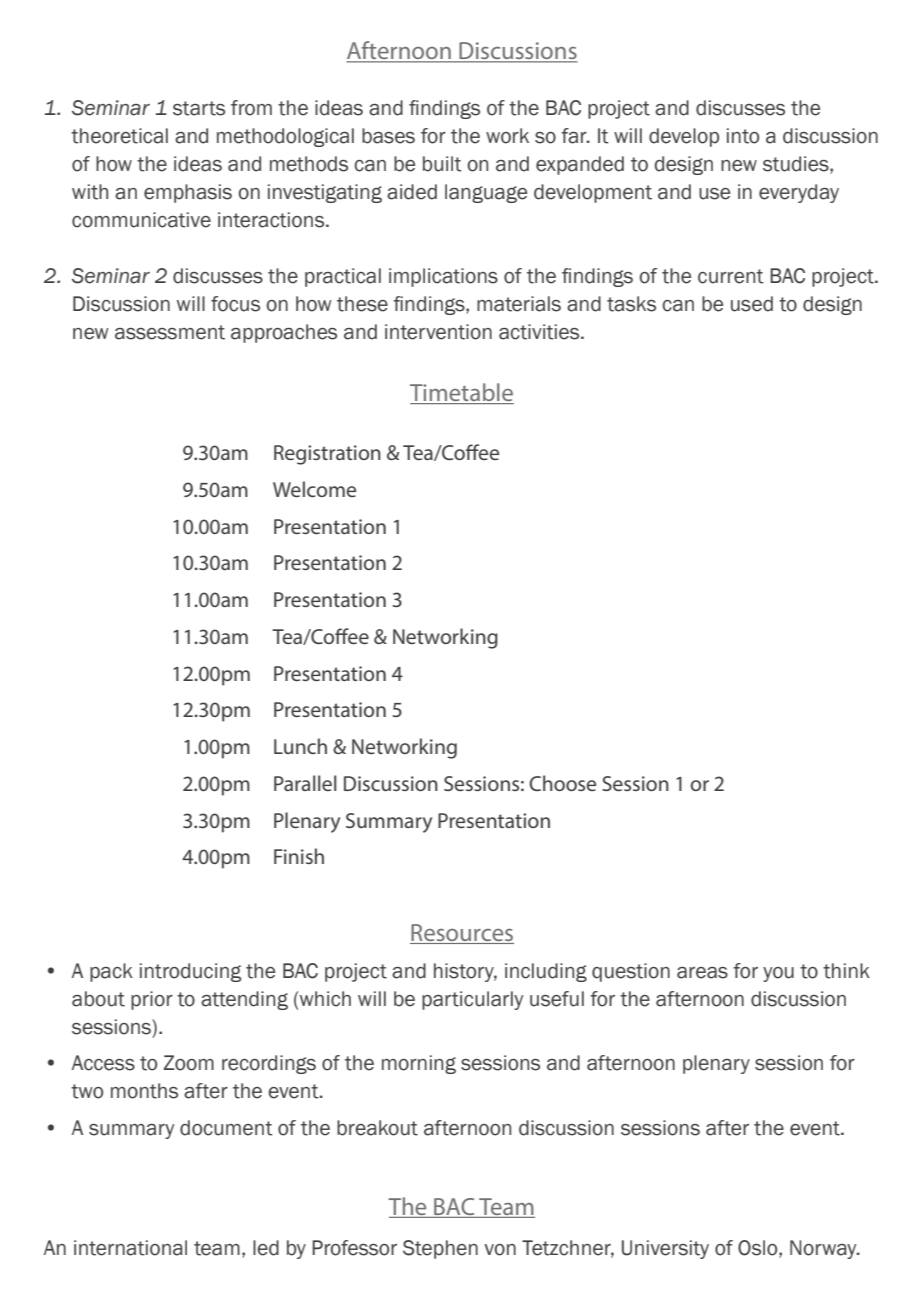 Image resolution: width=924 pixels, height=1308 pixels. Describe the element at coordinates (130, 1248) in the image. I see `international` at that location.
